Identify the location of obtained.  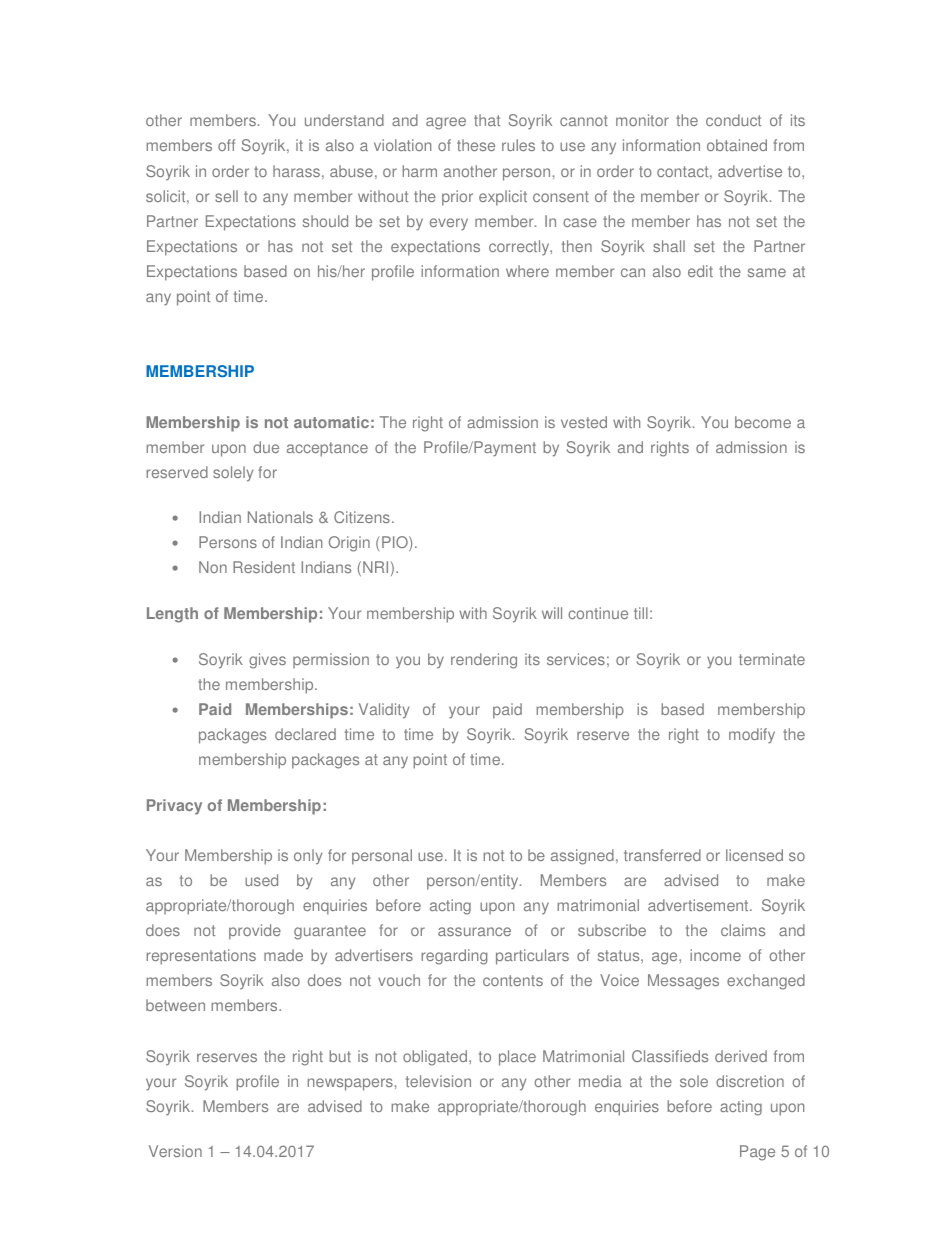
(737, 145).
